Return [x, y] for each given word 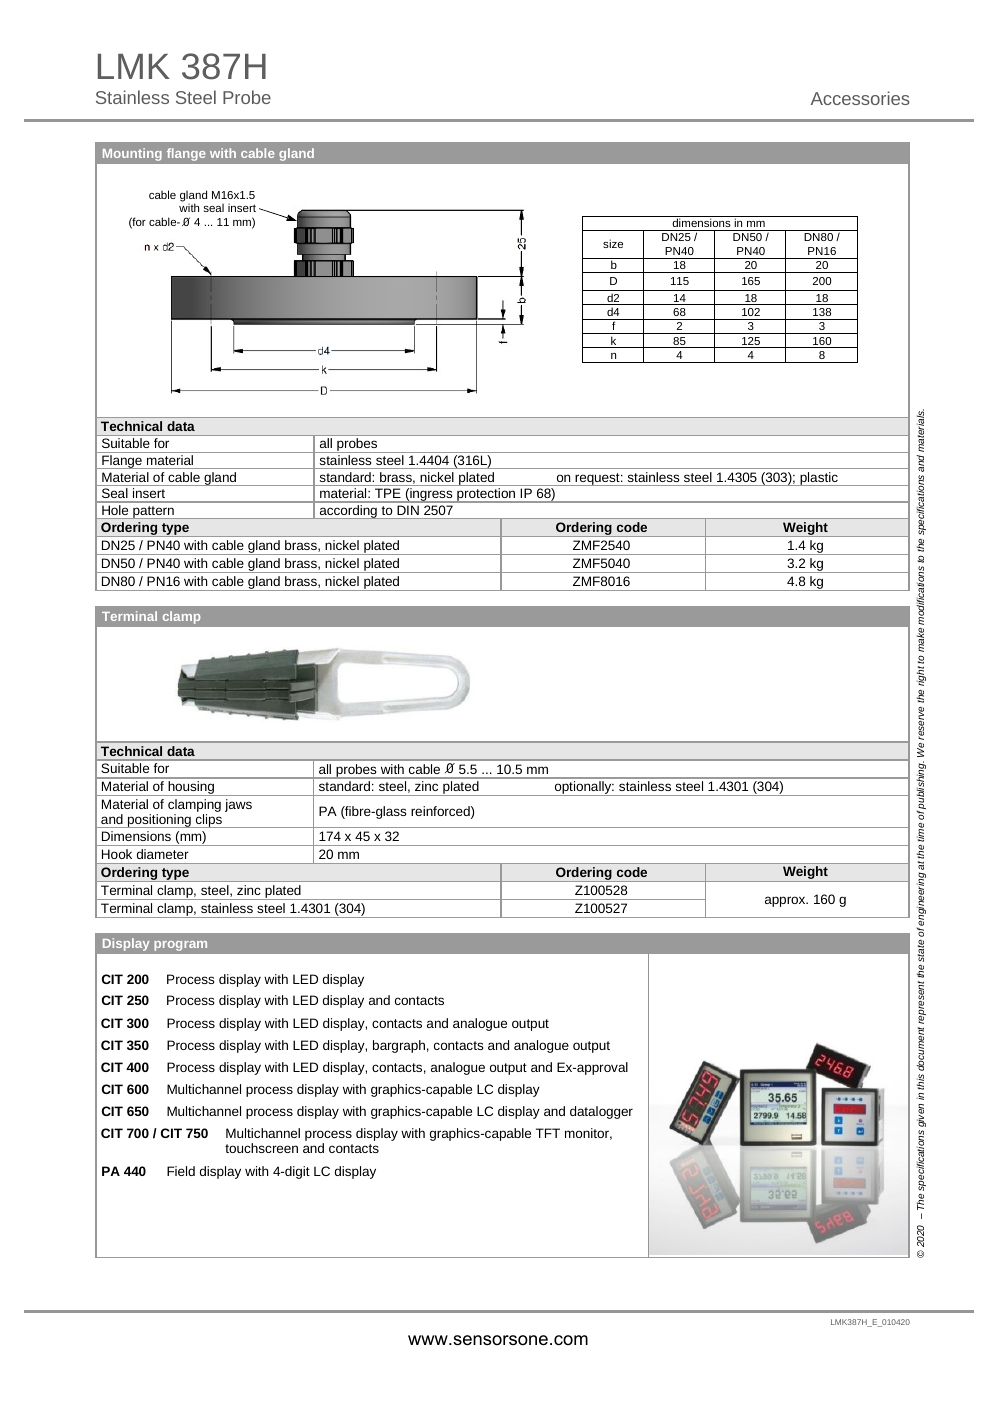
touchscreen [261, 1148]
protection [486, 495]
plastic [819, 479]
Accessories [860, 98]
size [613, 243]
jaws [238, 805]
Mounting [132, 154]
